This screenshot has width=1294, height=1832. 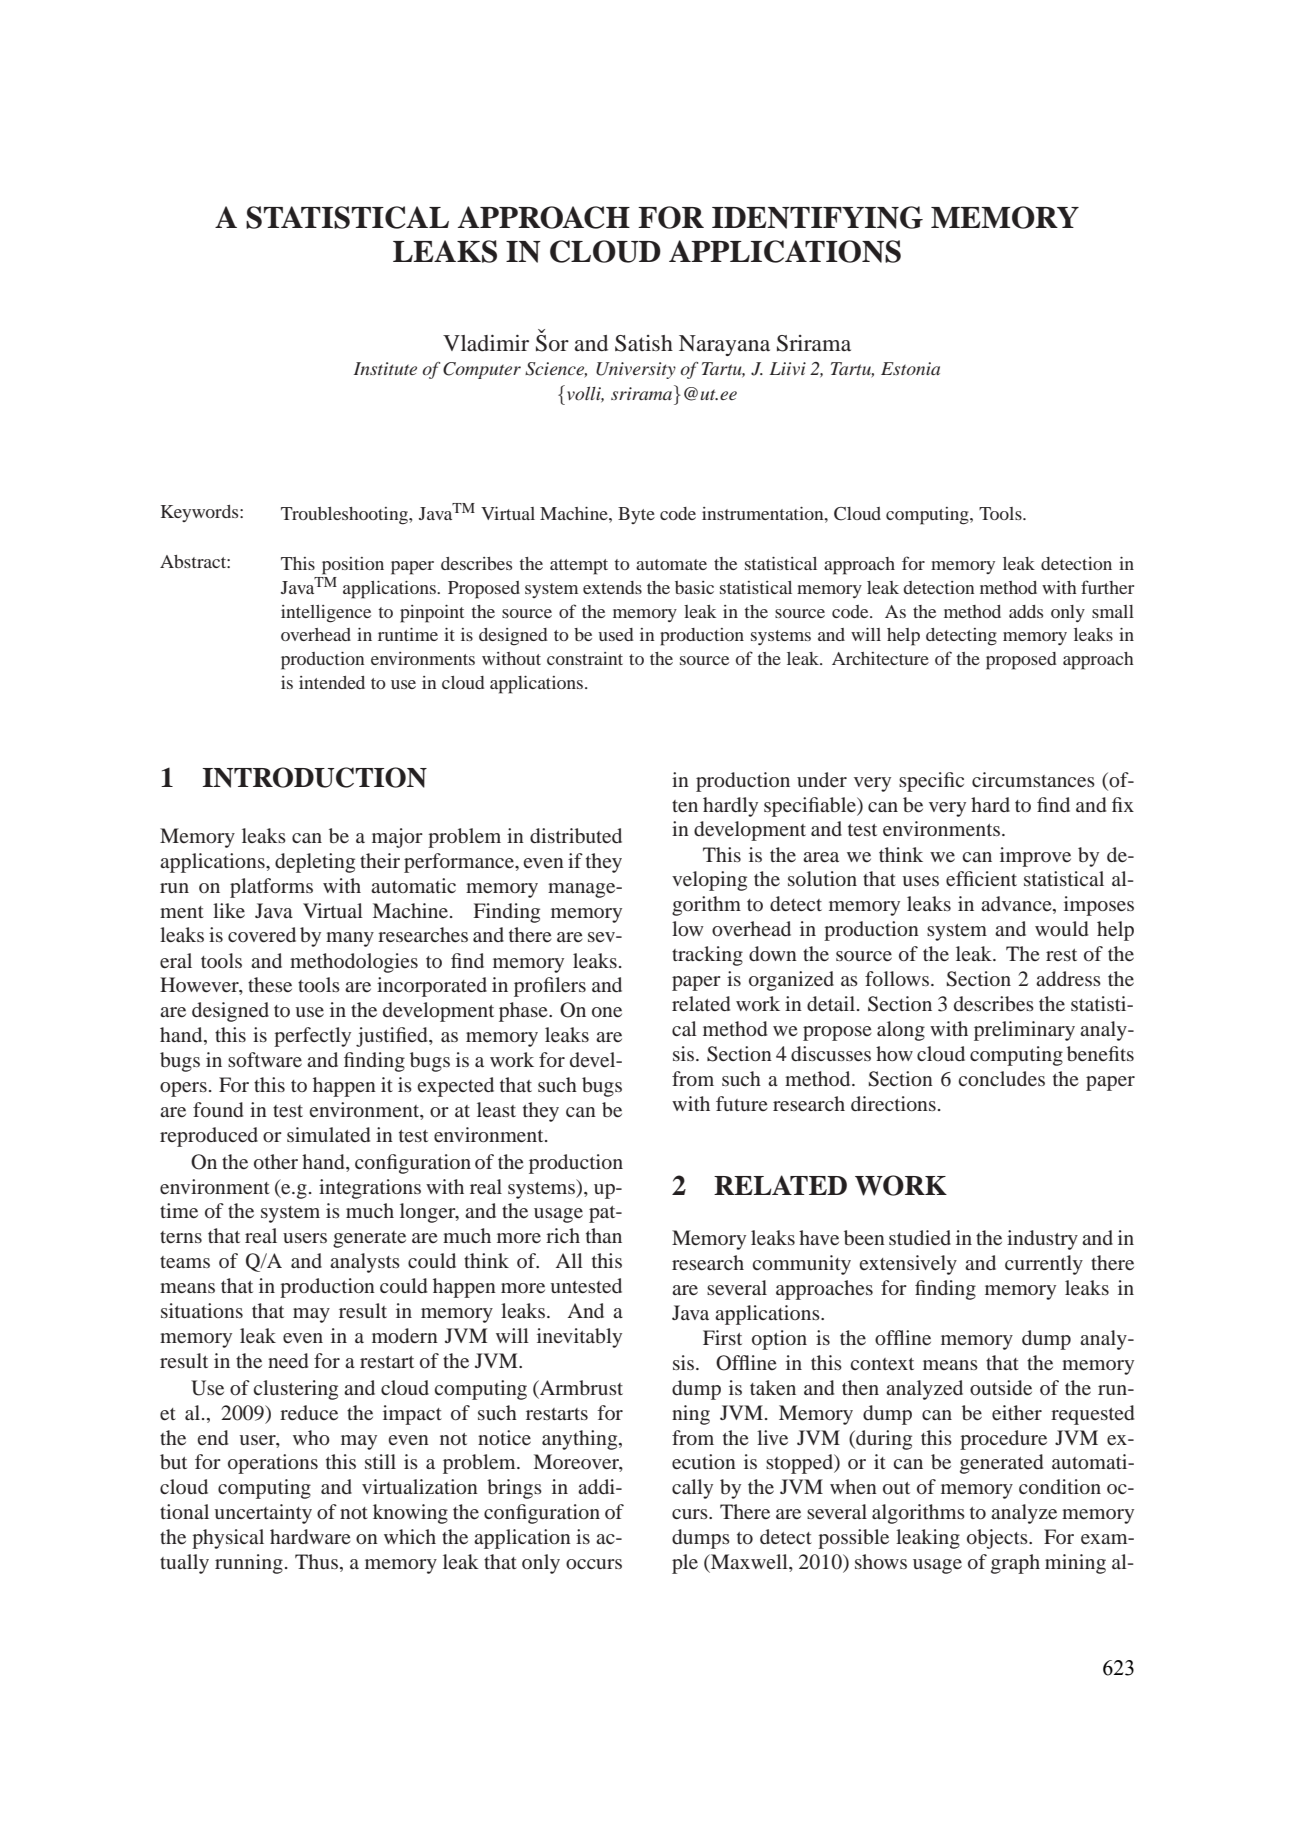 What do you see at coordinates (998, 1539) in the screenshot?
I see `objects` at bounding box center [998, 1539].
